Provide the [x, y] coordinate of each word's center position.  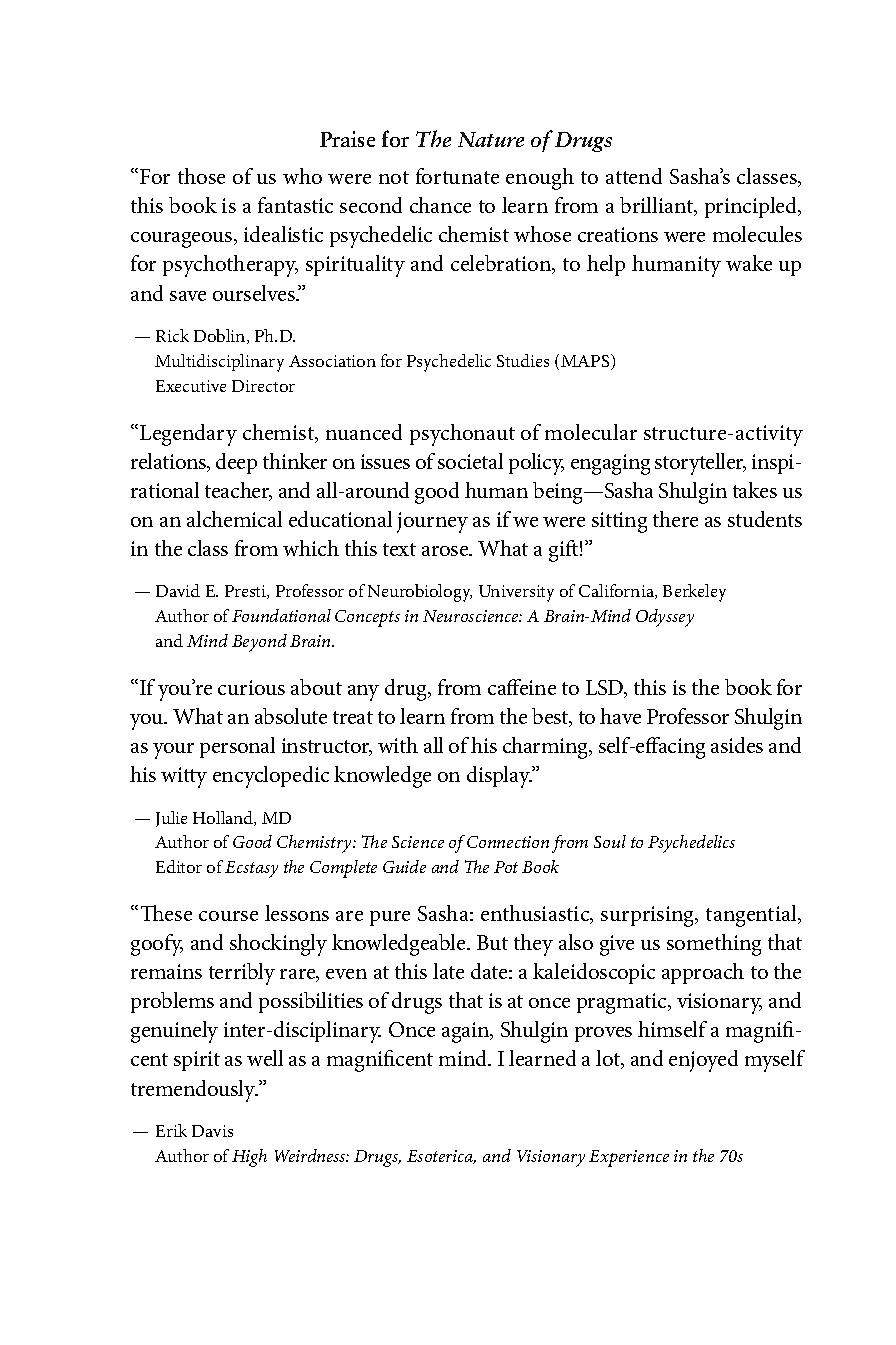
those [201, 176]
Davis [212, 1131]
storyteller [700, 464]
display [499, 777]
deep [236, 463]
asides [737, 745]
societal [470, 461]
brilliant [658, 206]
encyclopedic [271, 777]
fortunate [457, 176]
